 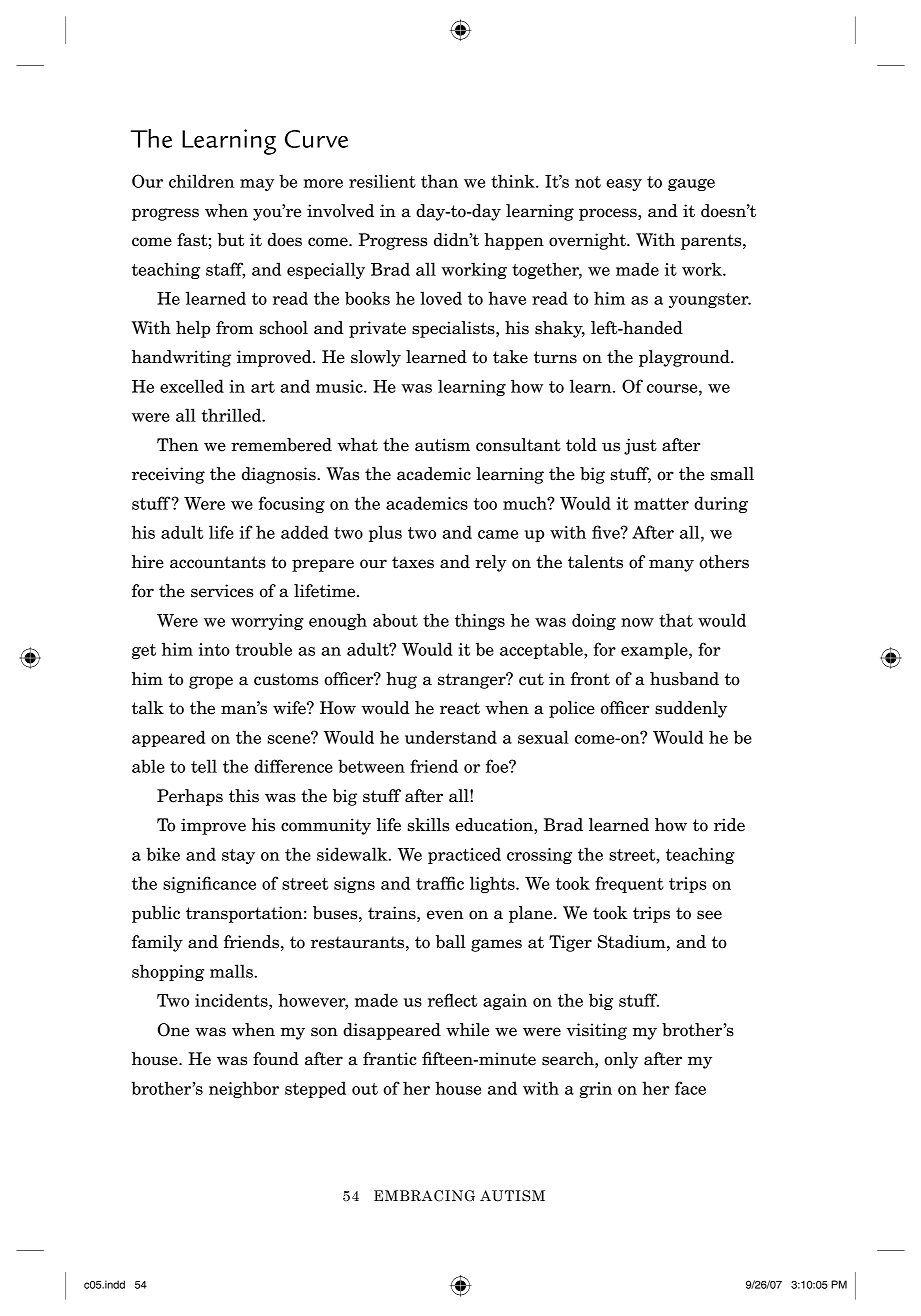 I want to click on neighbor, so click(x=244, y=1089).
